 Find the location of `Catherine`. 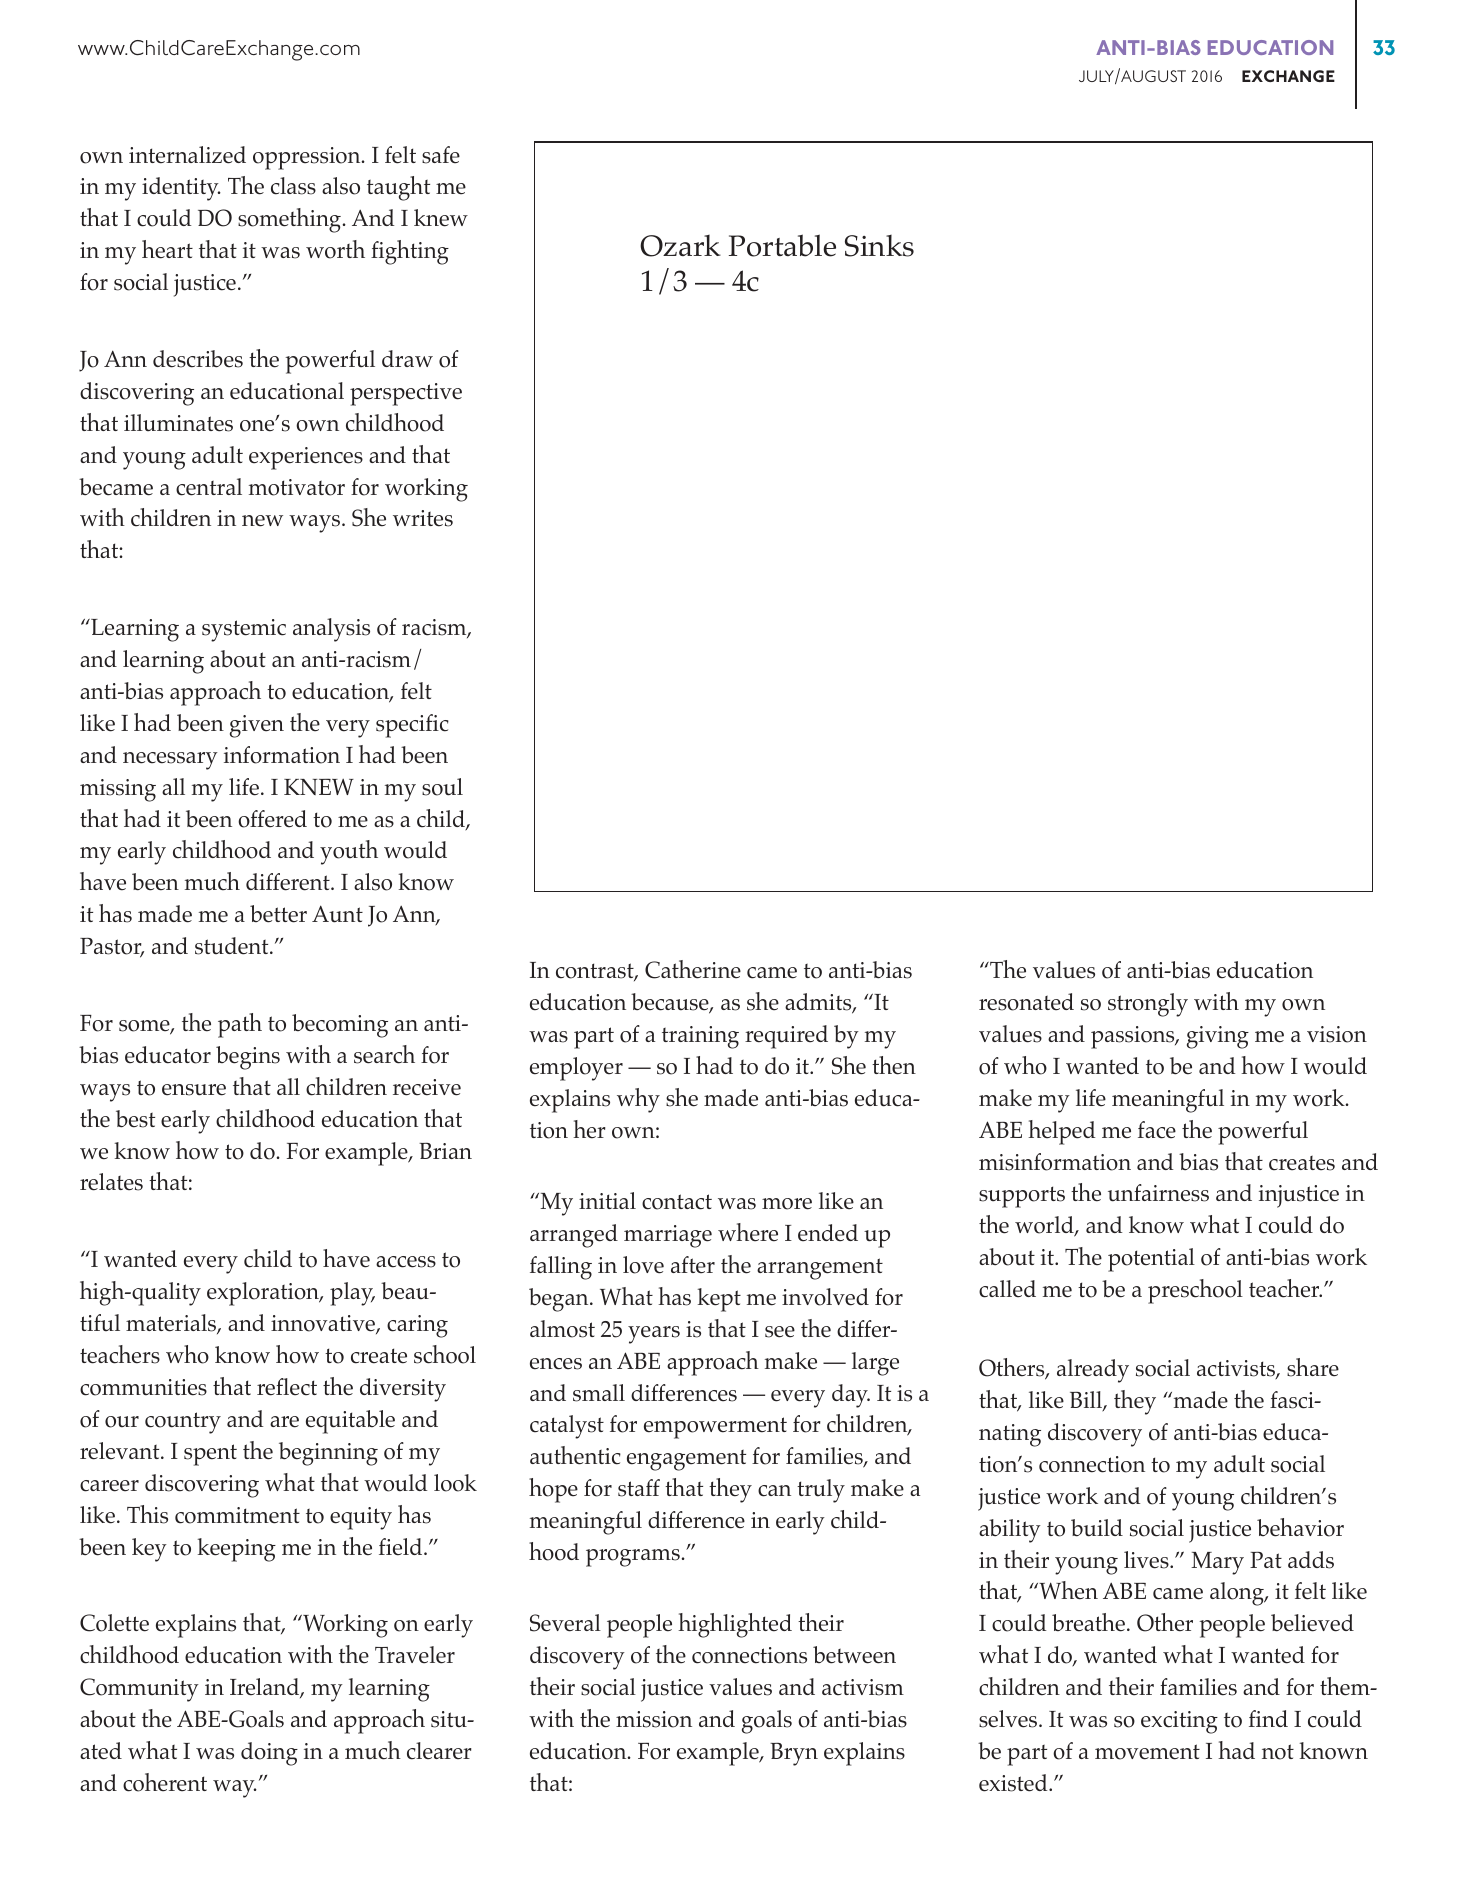

Catherine is located at coordinates (693, 969).
